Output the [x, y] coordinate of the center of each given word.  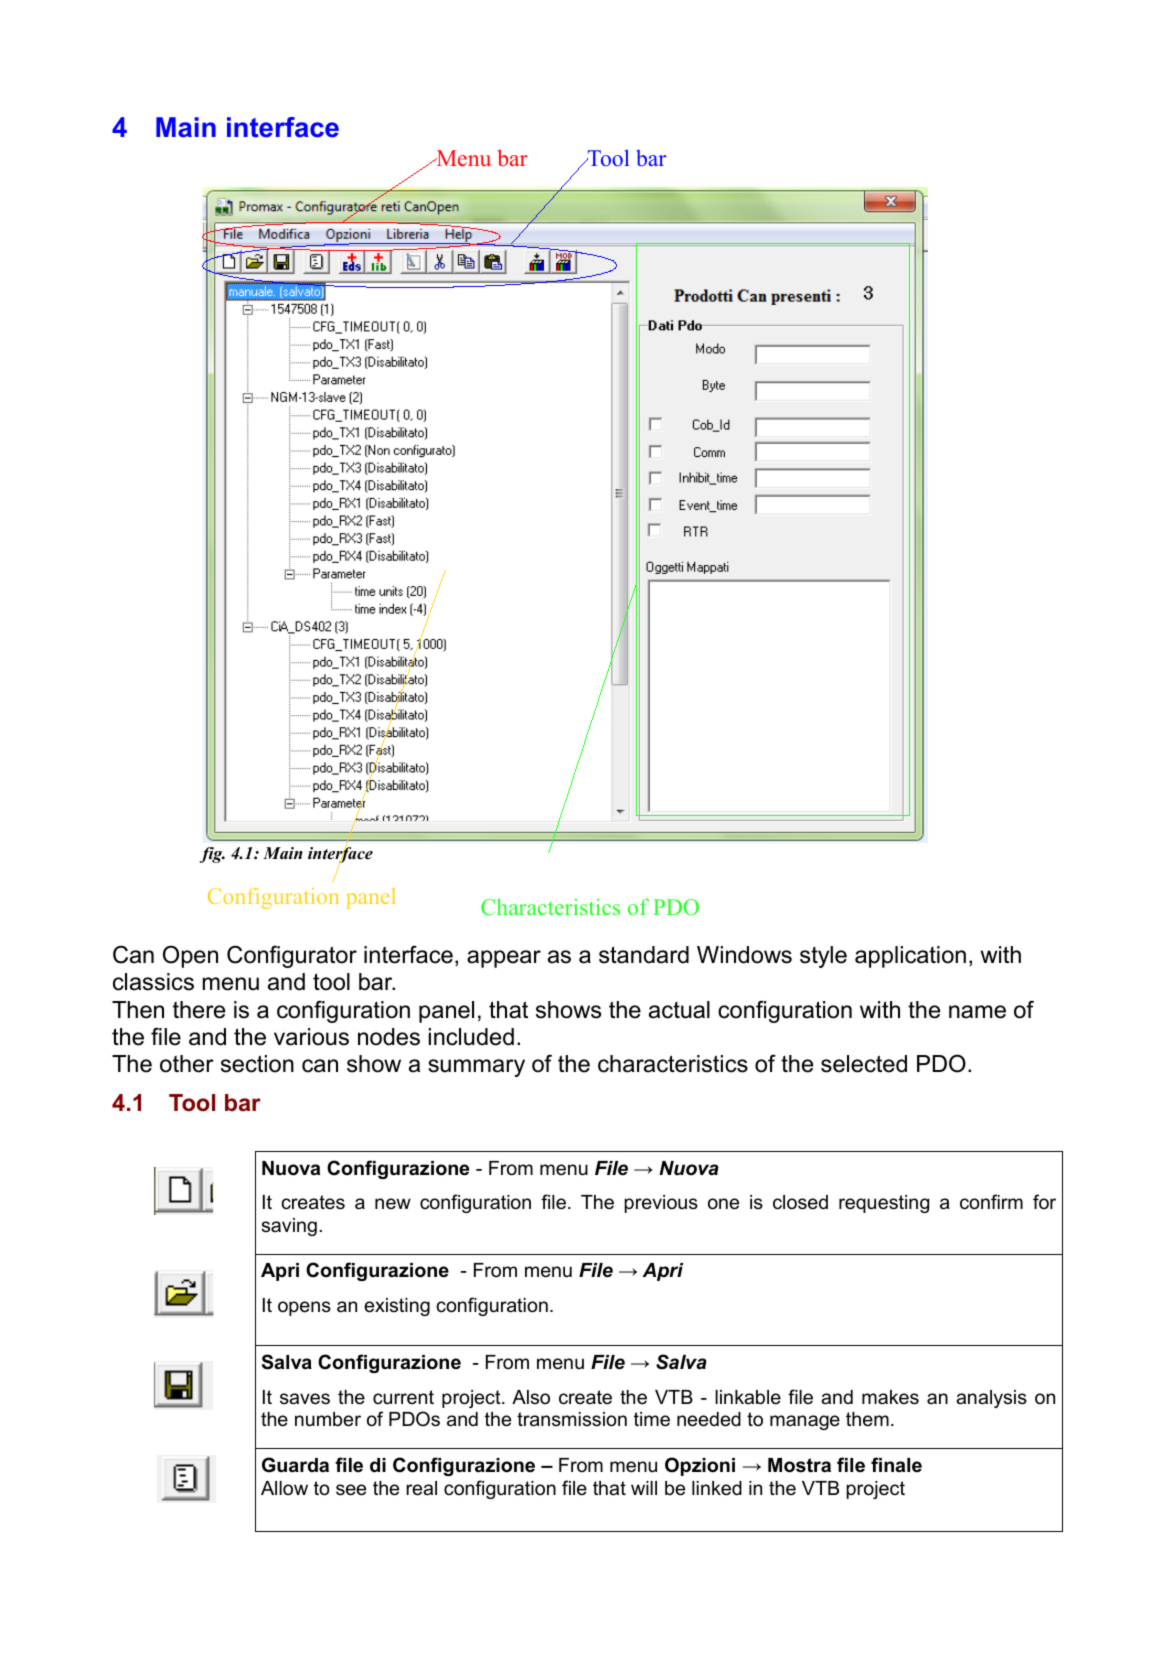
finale [896, 1465]
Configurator [292, 956]
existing [397, 1307]
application [910, 957]
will [644, 1488]
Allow [284, 1488]
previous [661, 1204]
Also [531, 1397]
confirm [991, 1202]
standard [644, 955]
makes [890, 1397]
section [257, 1064]
